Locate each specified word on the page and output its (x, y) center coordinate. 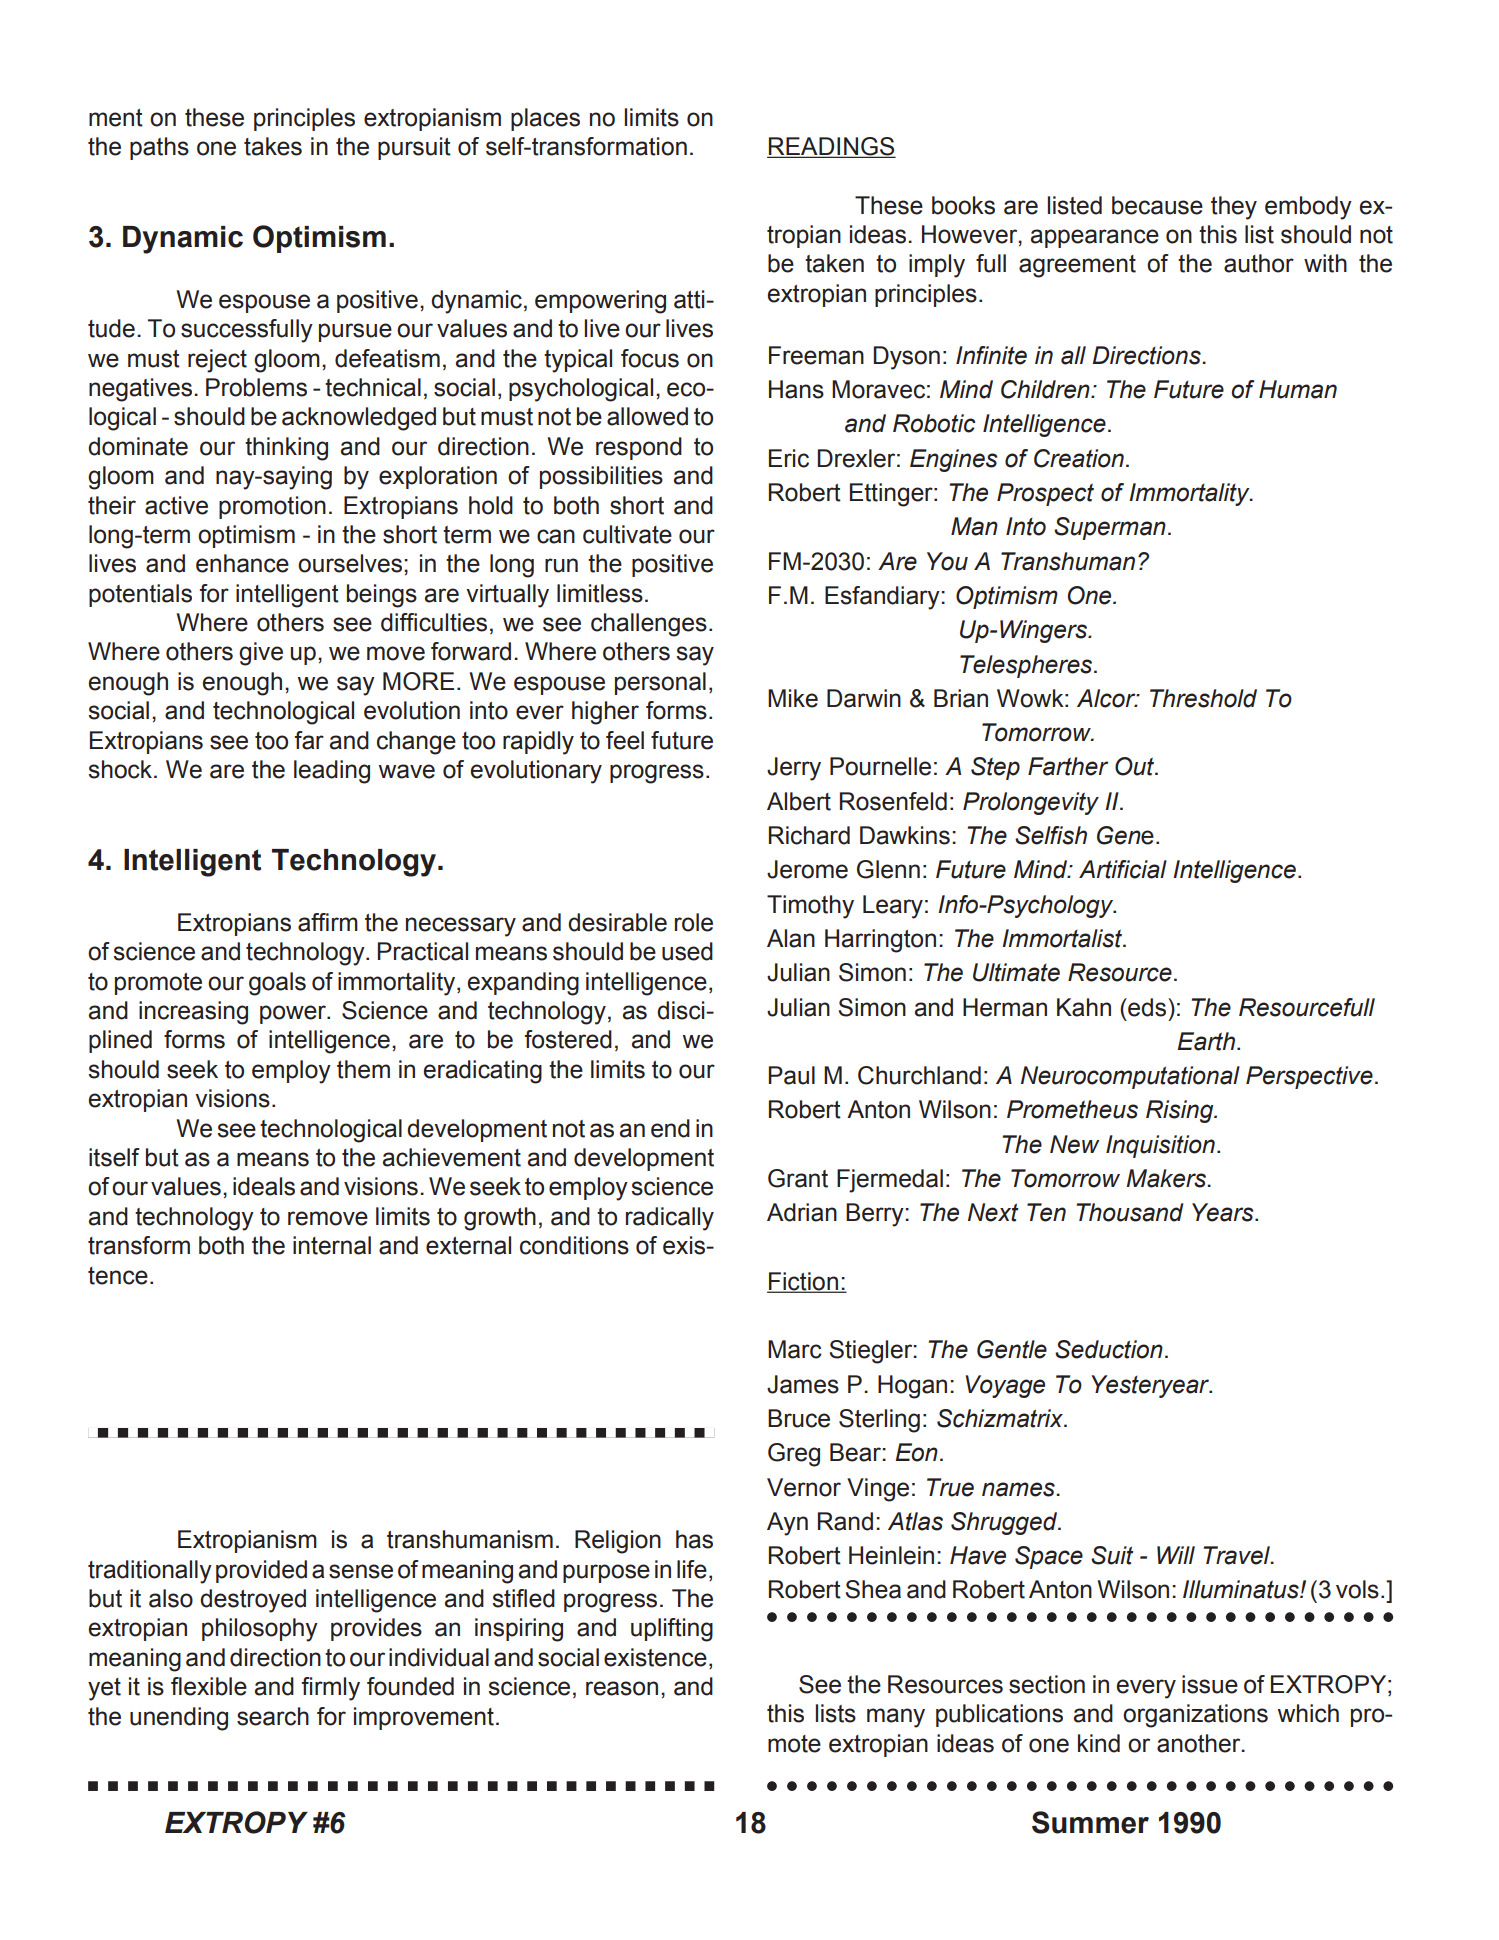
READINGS (831, 147)
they (1234, 208)
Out (1136, 766)
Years (1224, 1212)
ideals (264, 1186)
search (273, 1716)
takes (273, 146)
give (261, 654)
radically (670, 1219)
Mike (793, 698)
